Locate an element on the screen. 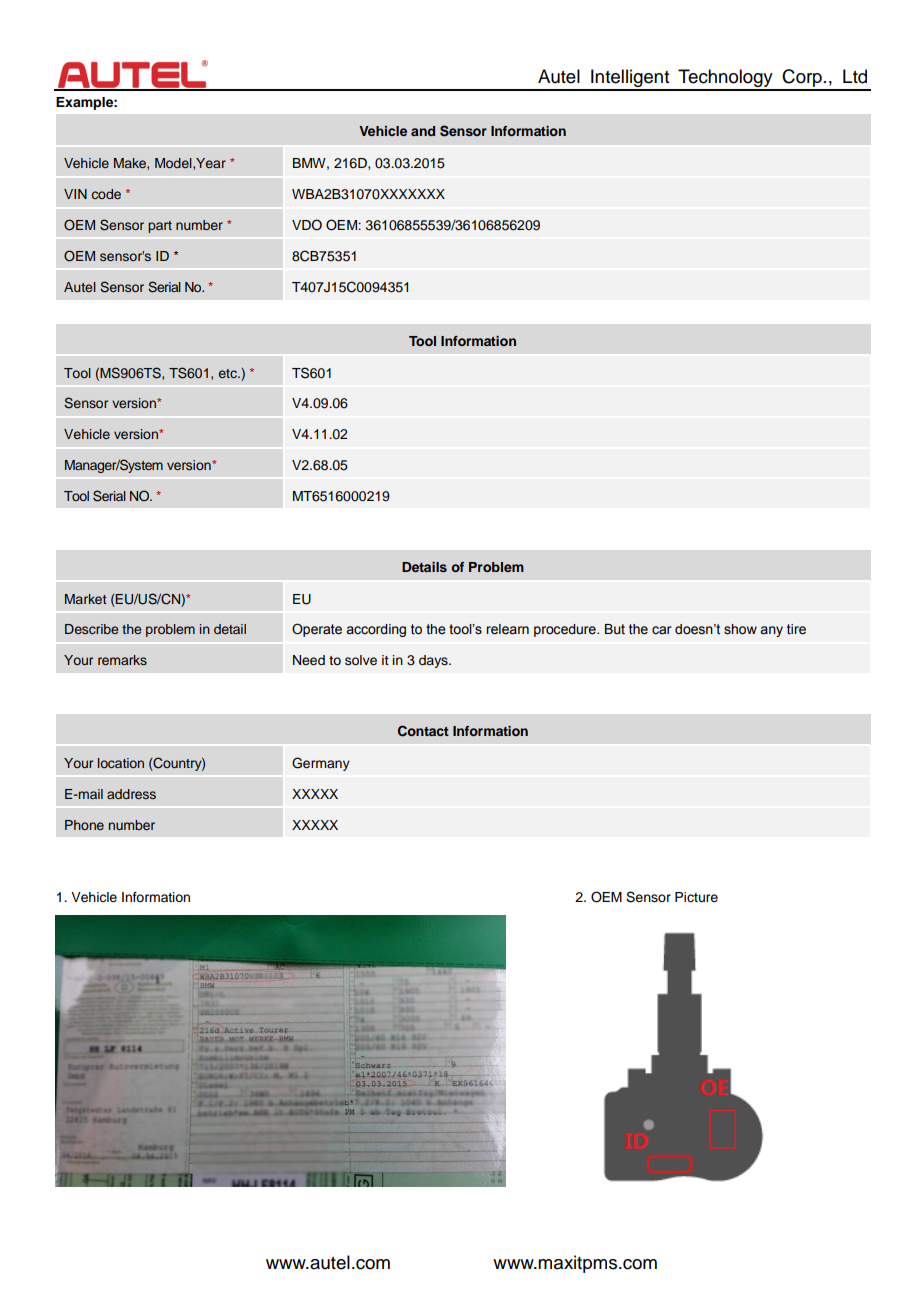 This screenshot has width=924, height=1308. code is located at coordinates (106, 194).
